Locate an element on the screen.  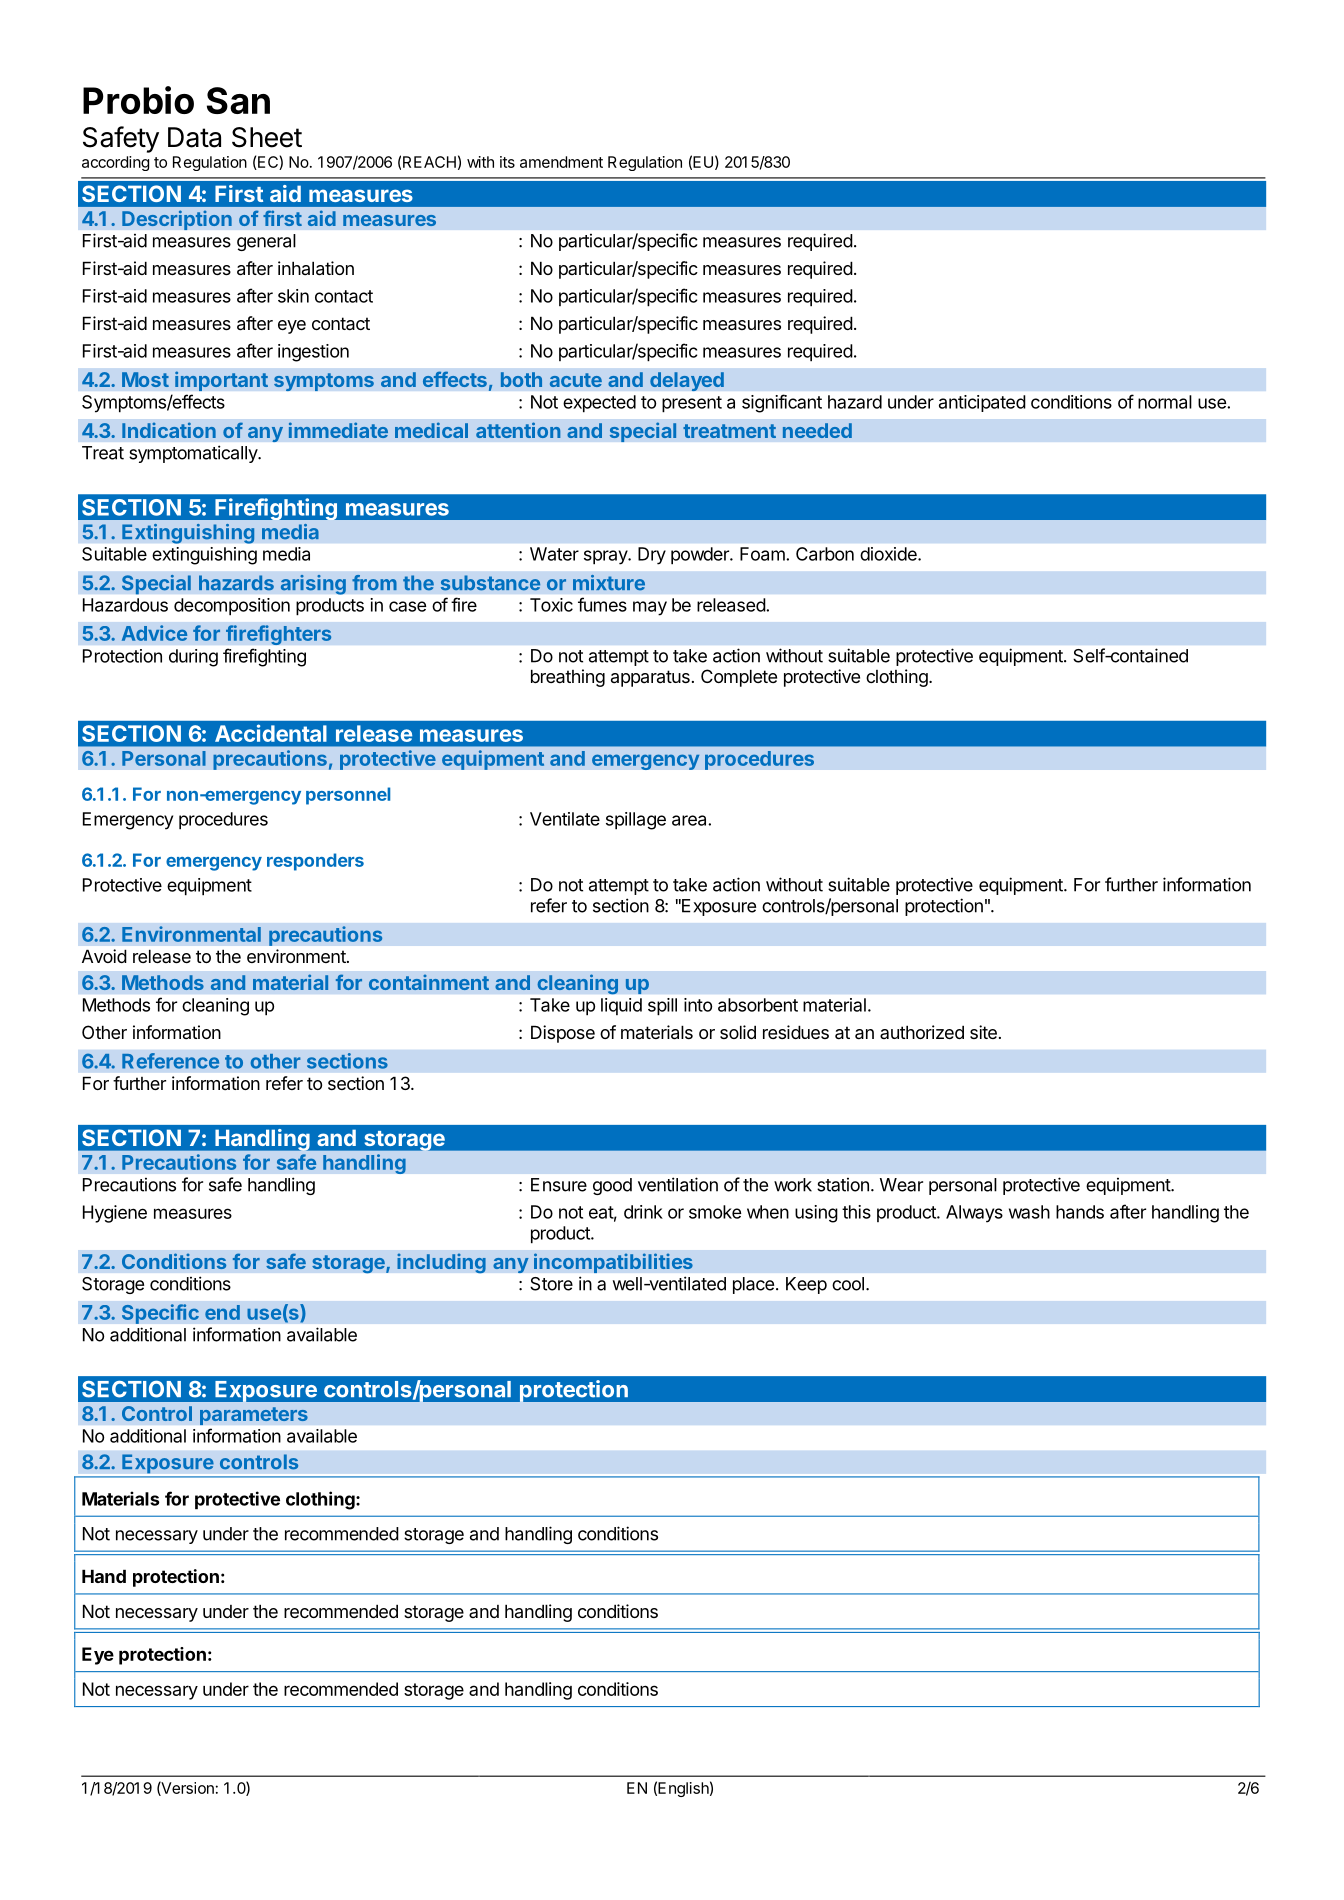
dioxide is located at coordinates (889, 554).
